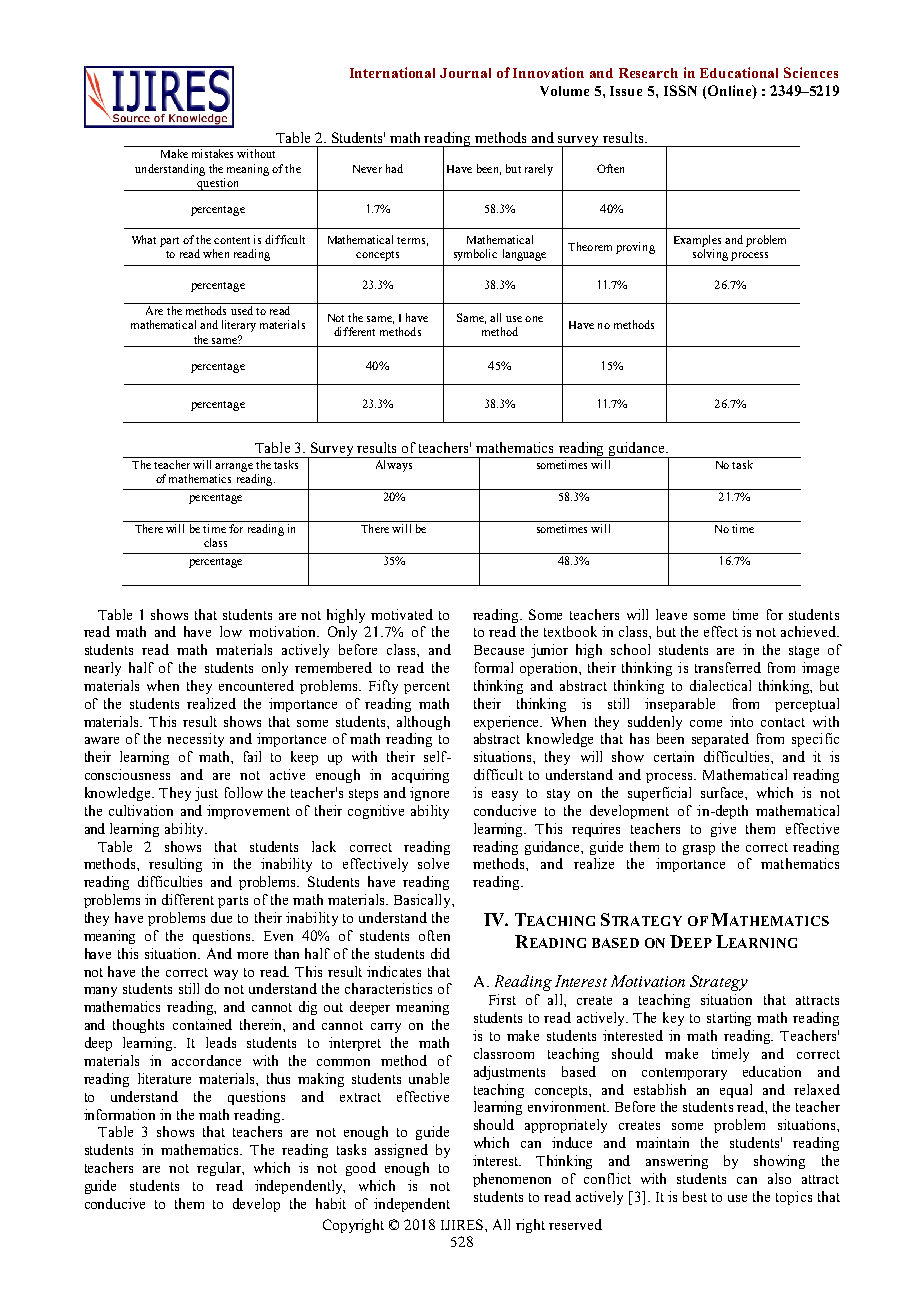 The height and width of the document is (1307, 924). Describe the element at coordinates (234, 467) in the document. I see `arrange` at that location.
